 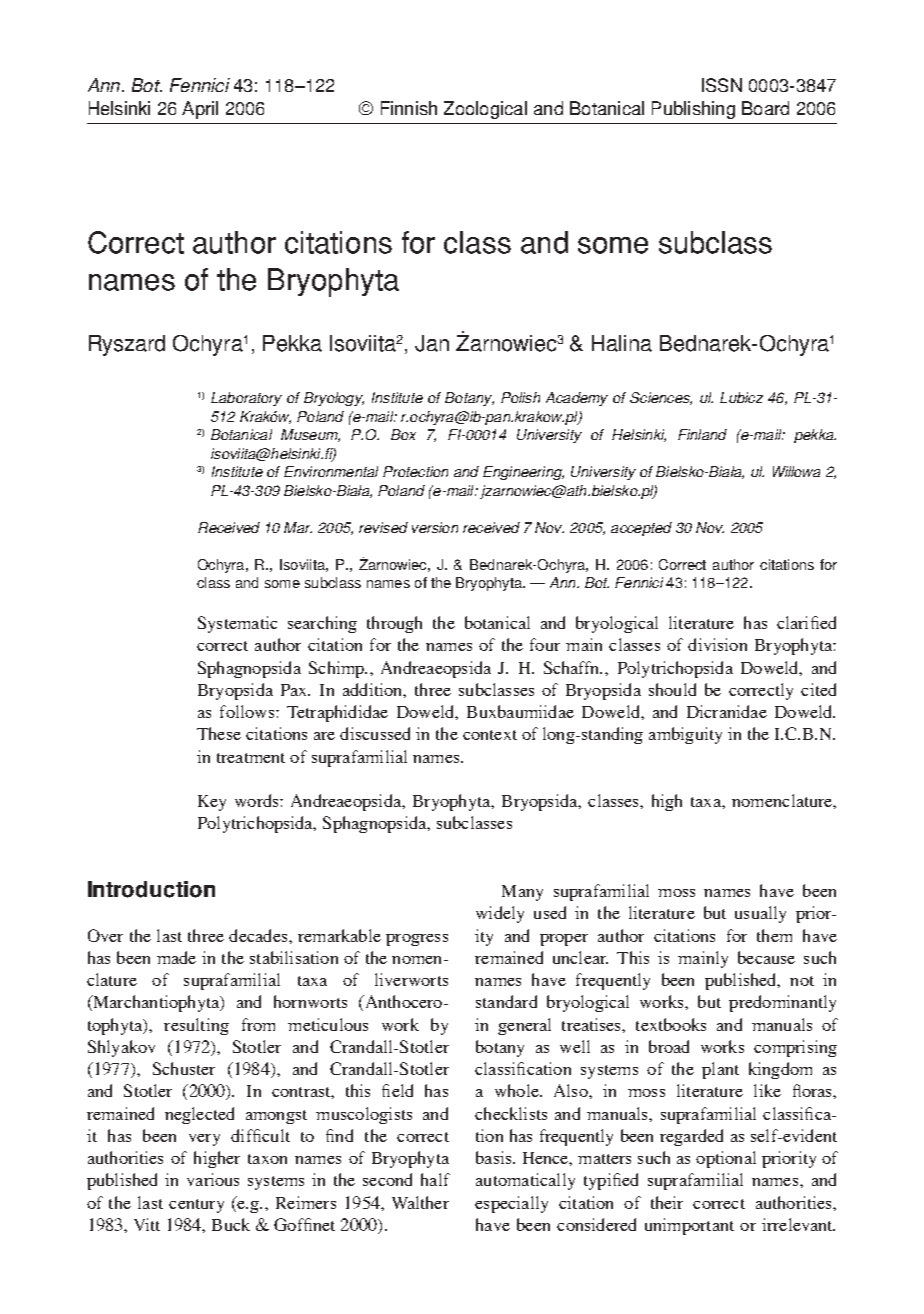 What do you see at coordinates (765, 108) in the document?
I see `Board` at bounding box center [765, 108].
